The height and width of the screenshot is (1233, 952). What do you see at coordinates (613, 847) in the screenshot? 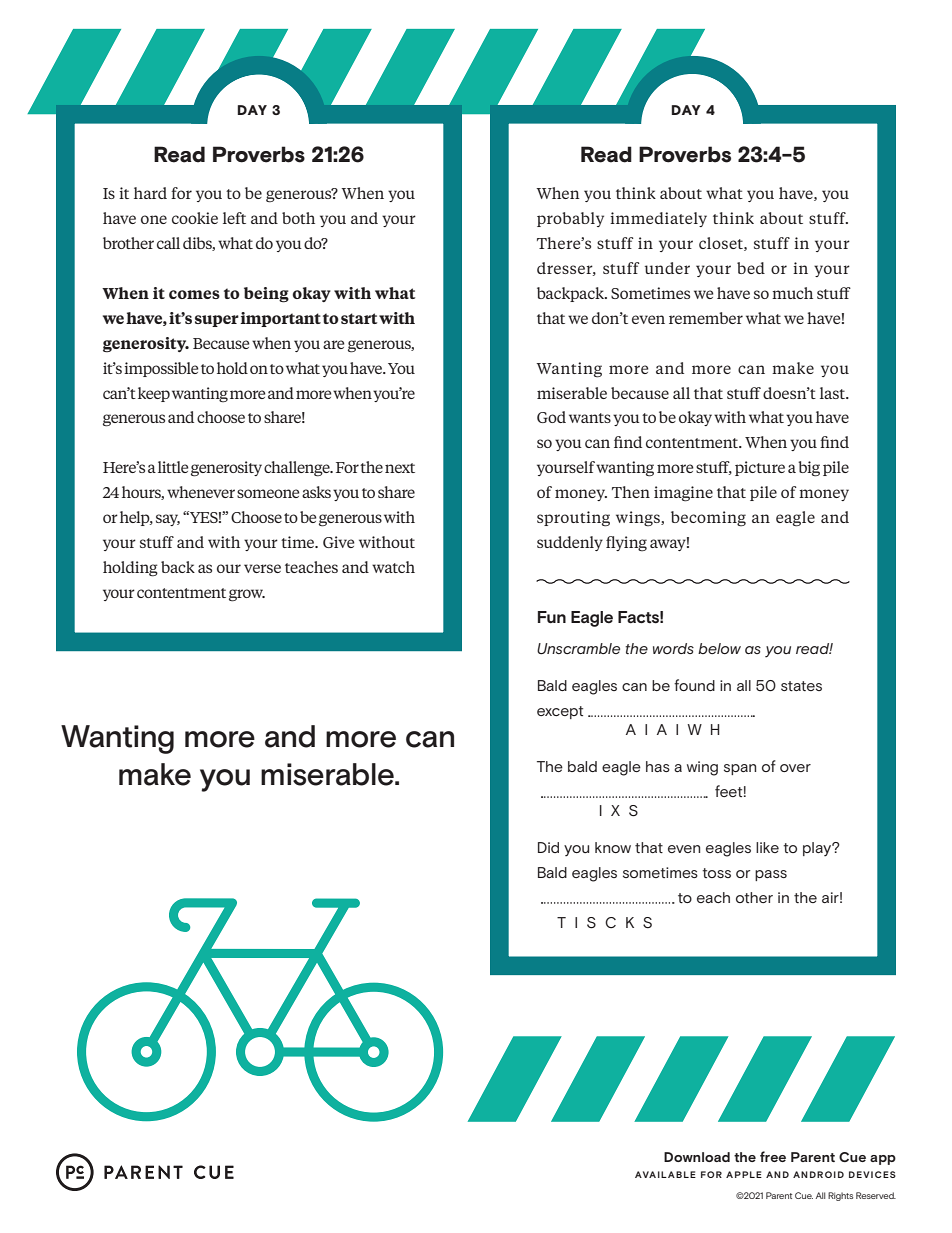
I see `know` at bounding box center [613, 847].
